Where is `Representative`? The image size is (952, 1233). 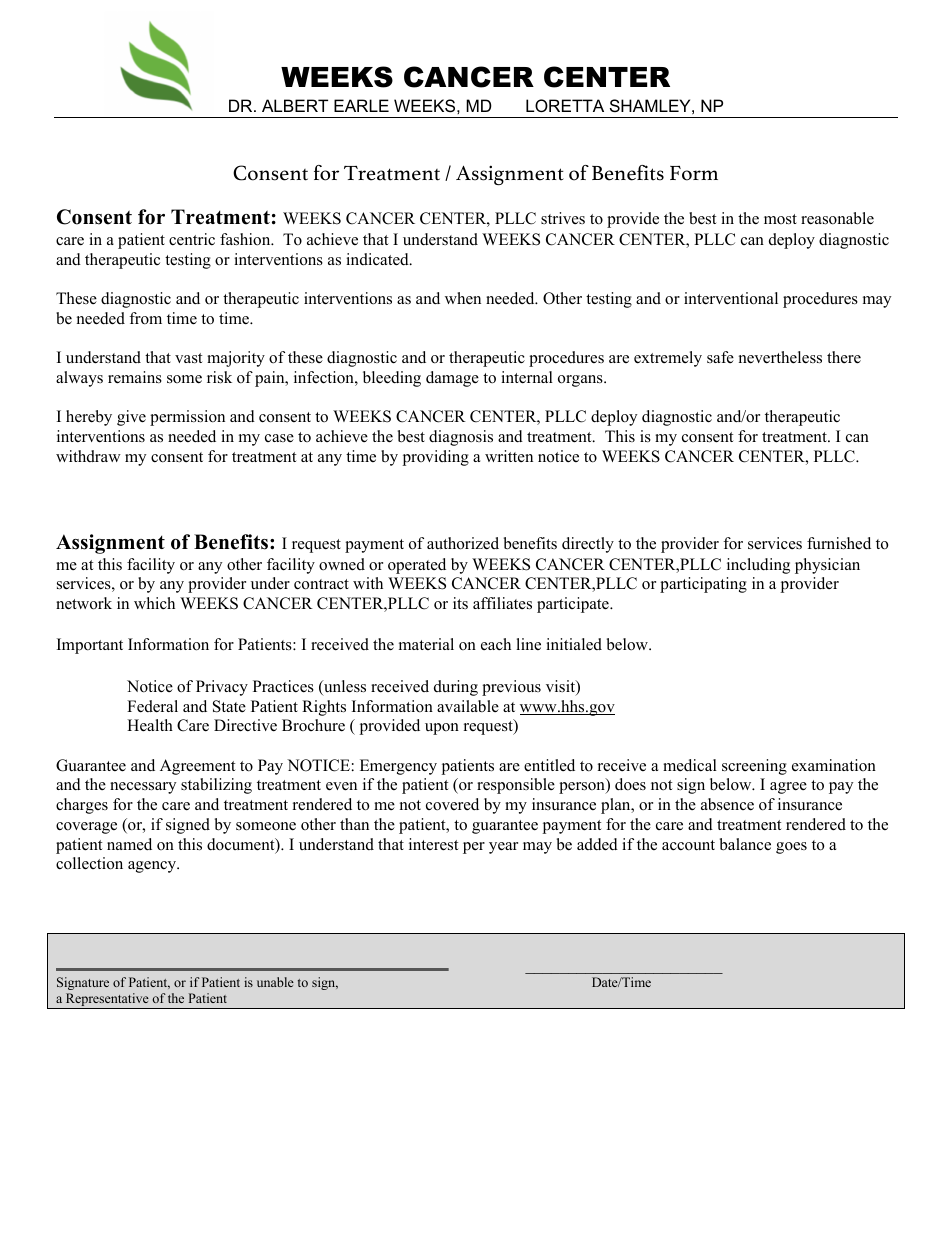 Representative is located at coordinates (107, 1001).
